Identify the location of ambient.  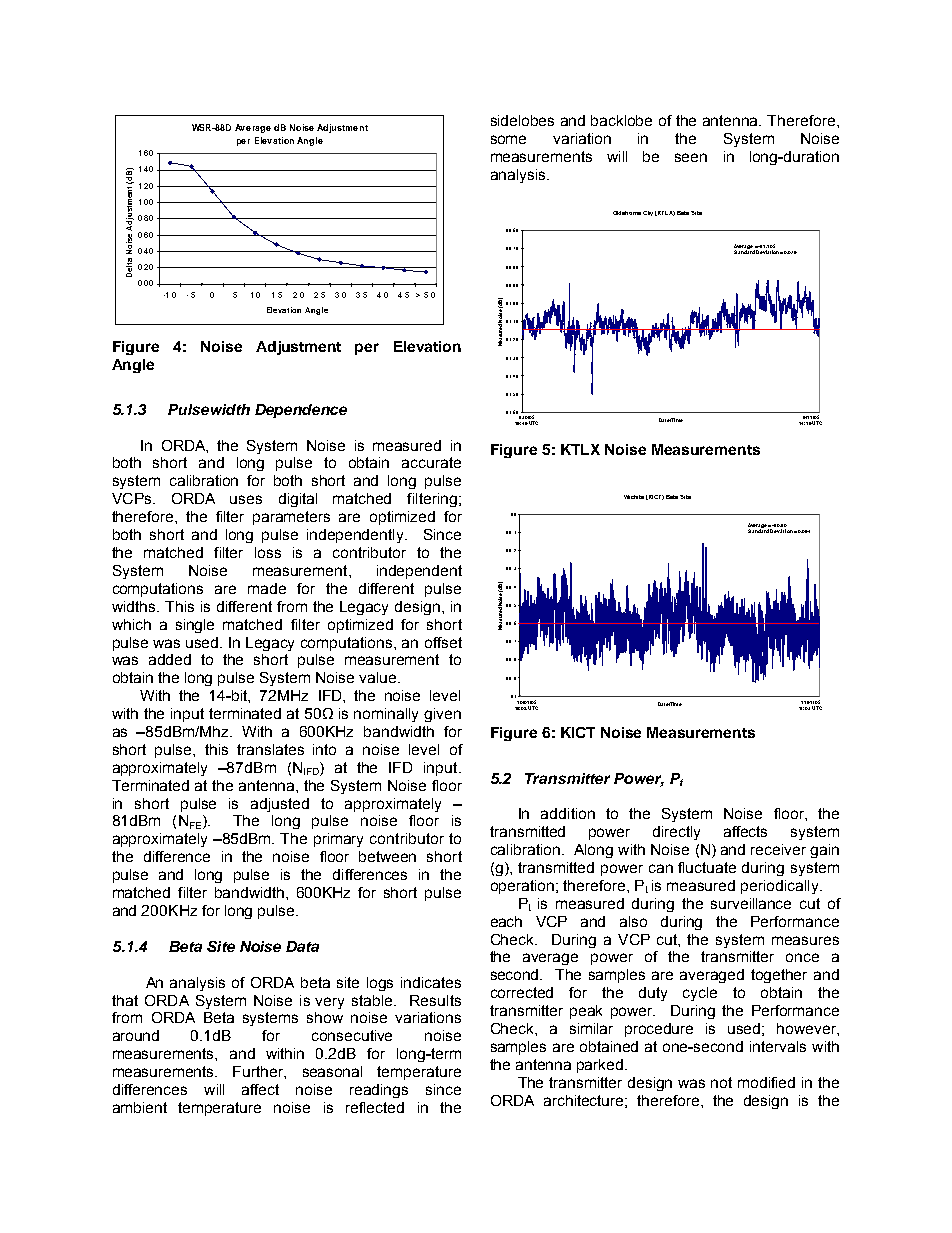
(140, 1107).
